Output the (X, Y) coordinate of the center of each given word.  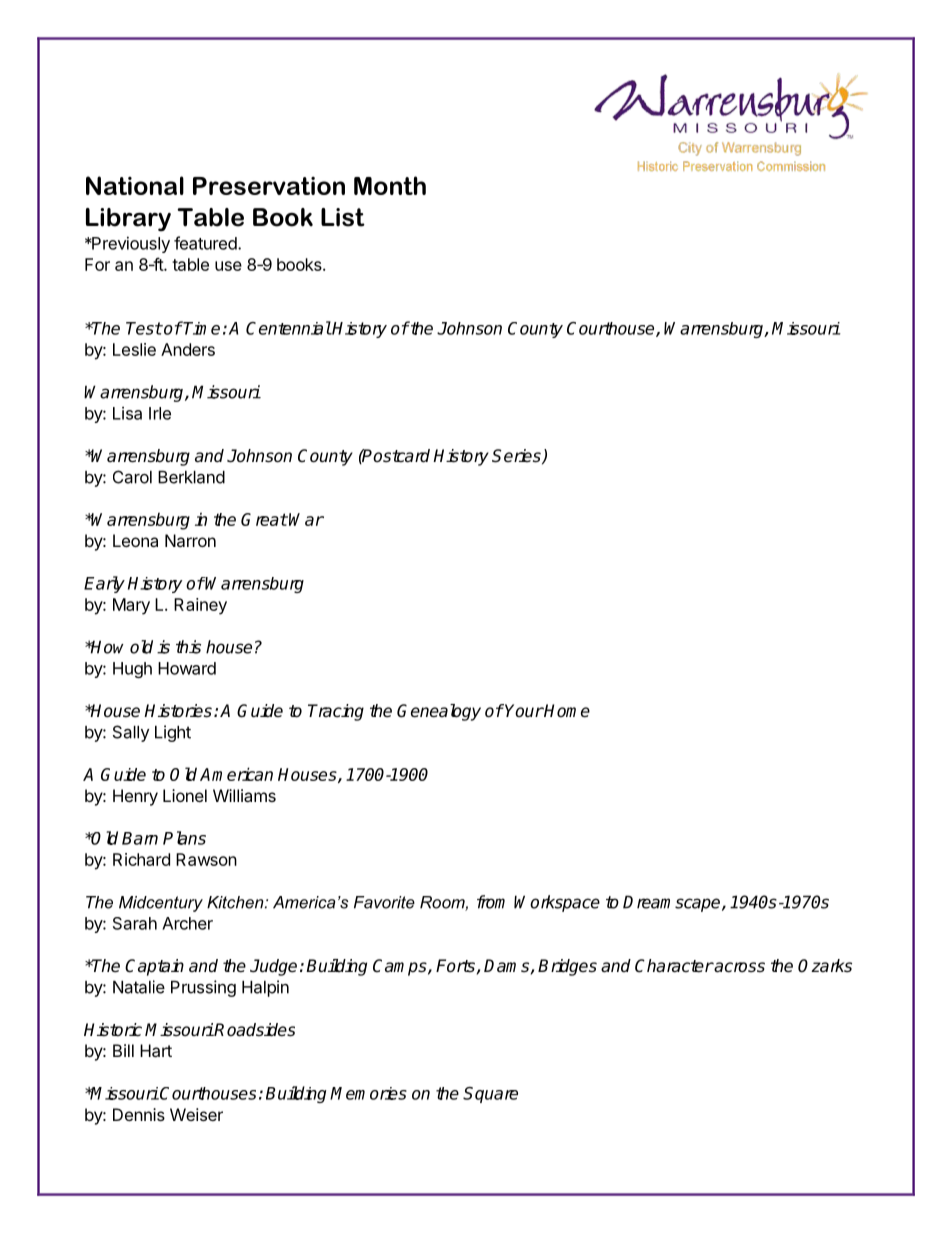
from (491, 902)
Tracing (336, 712)
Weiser (196, 1114)
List (343, 217)
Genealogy (439, 712)
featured (206, 243)
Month (390, 185)
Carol (132, 477)
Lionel (185, 795)
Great (264, 519)
